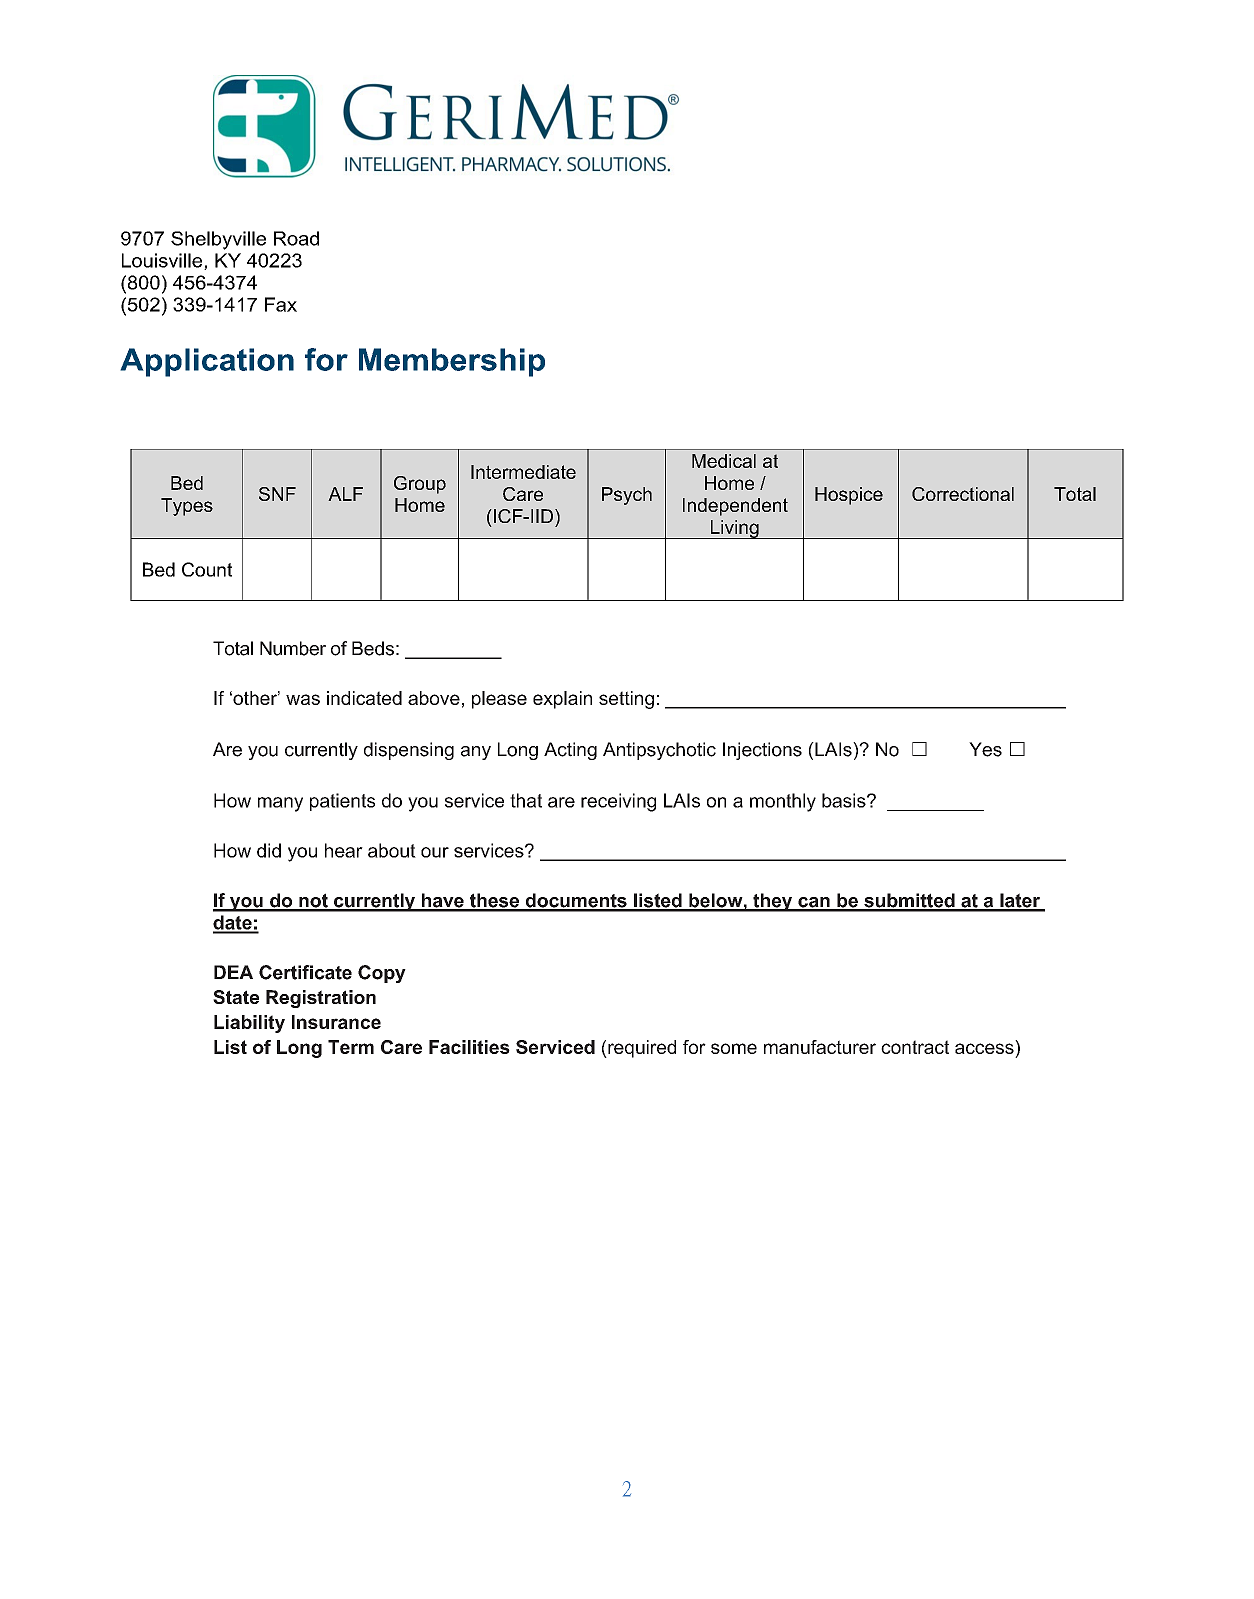 The height and width of the screenshot is (1599, 1254). Describe the element at coordinates (641, 1049) in the screenshot. I see `required` at that location.
